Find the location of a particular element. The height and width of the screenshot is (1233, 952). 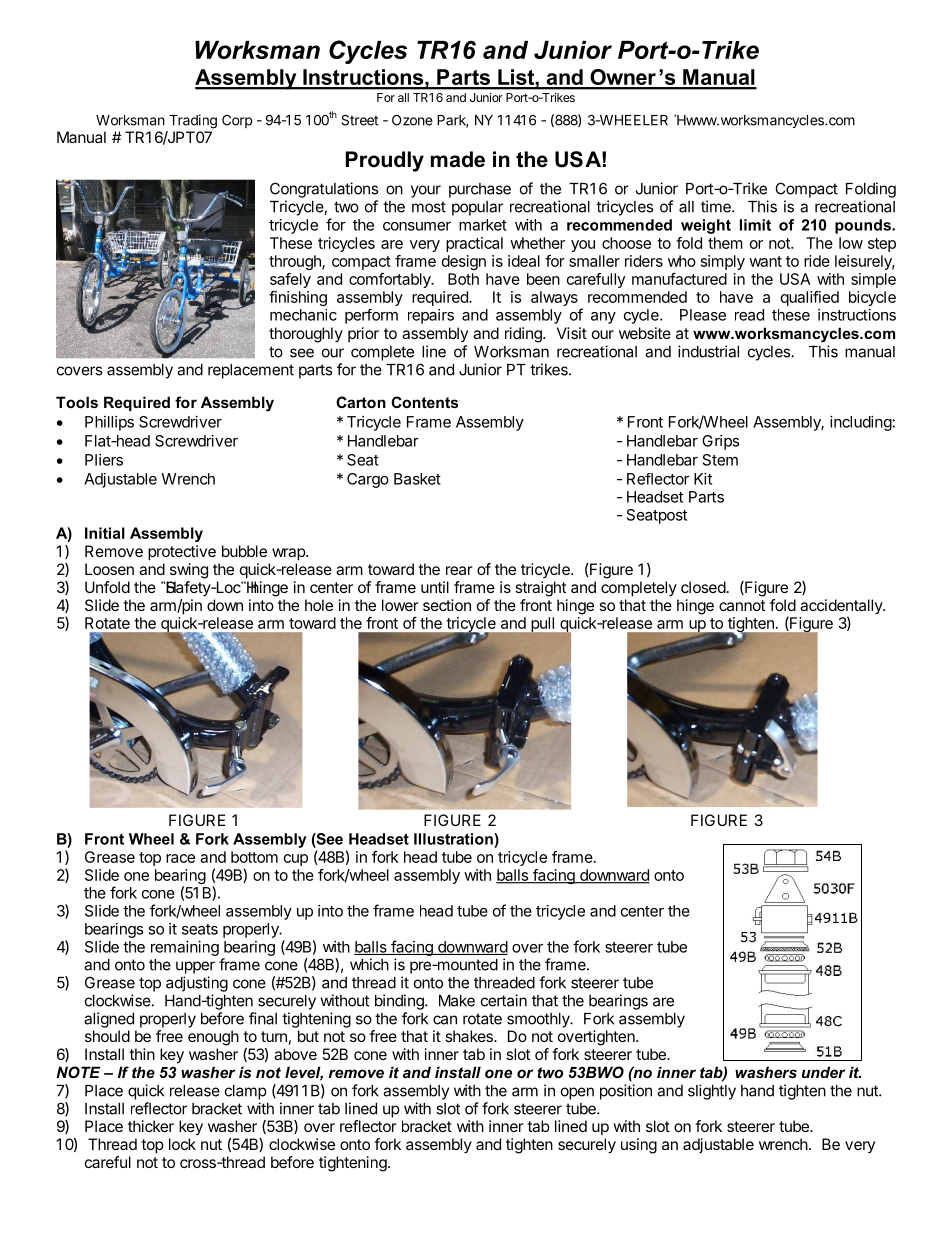

Contents is located at coordinates (424, 402).
